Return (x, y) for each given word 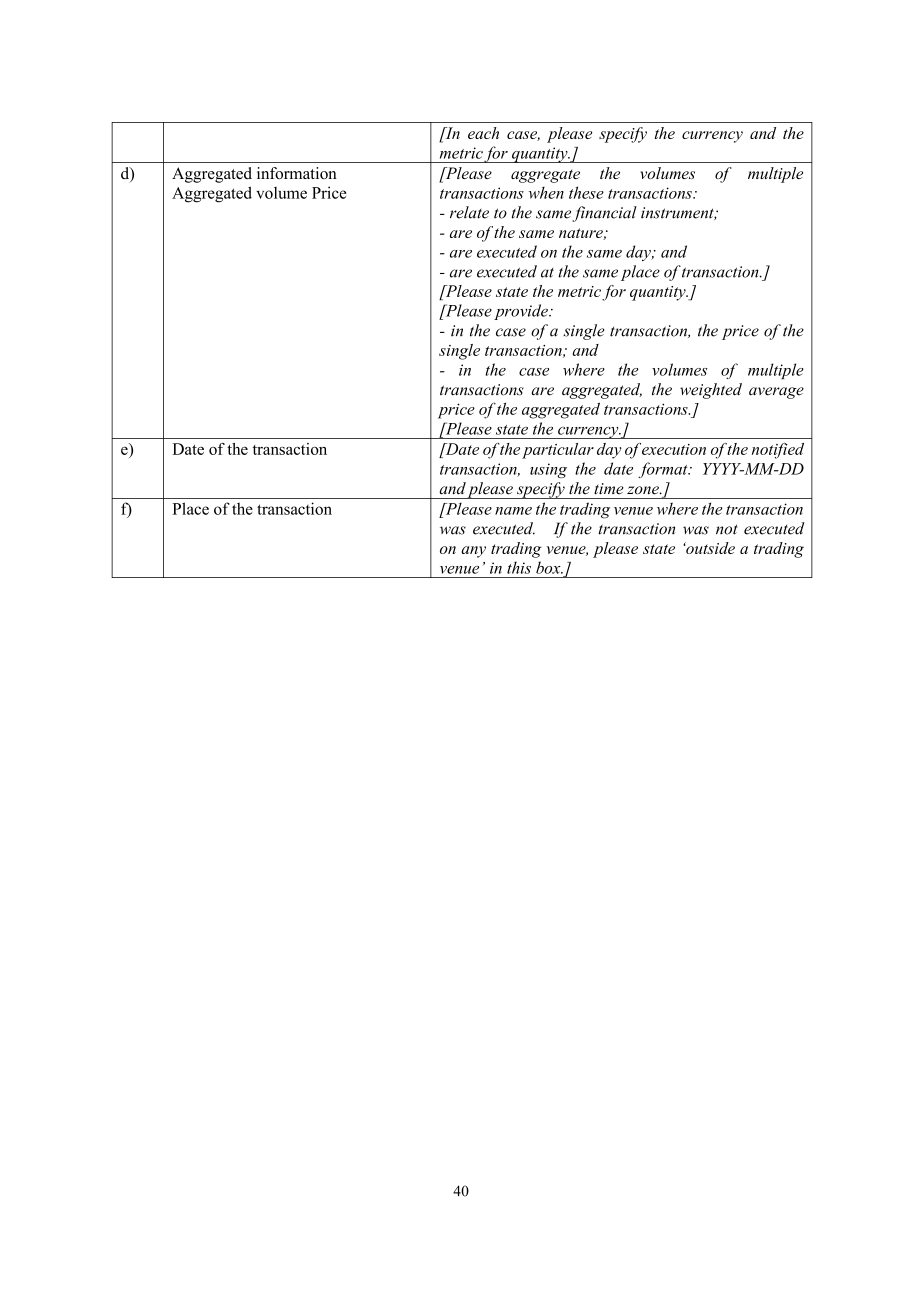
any (473, 552)
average (776, 393)
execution (674, 449)
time (609, 489)
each (483, 133)
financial (604, 214)
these (586, 192)
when (546, 193)
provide (522, 312)
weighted (711, 391)
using (548, 470)
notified (778, 451)
